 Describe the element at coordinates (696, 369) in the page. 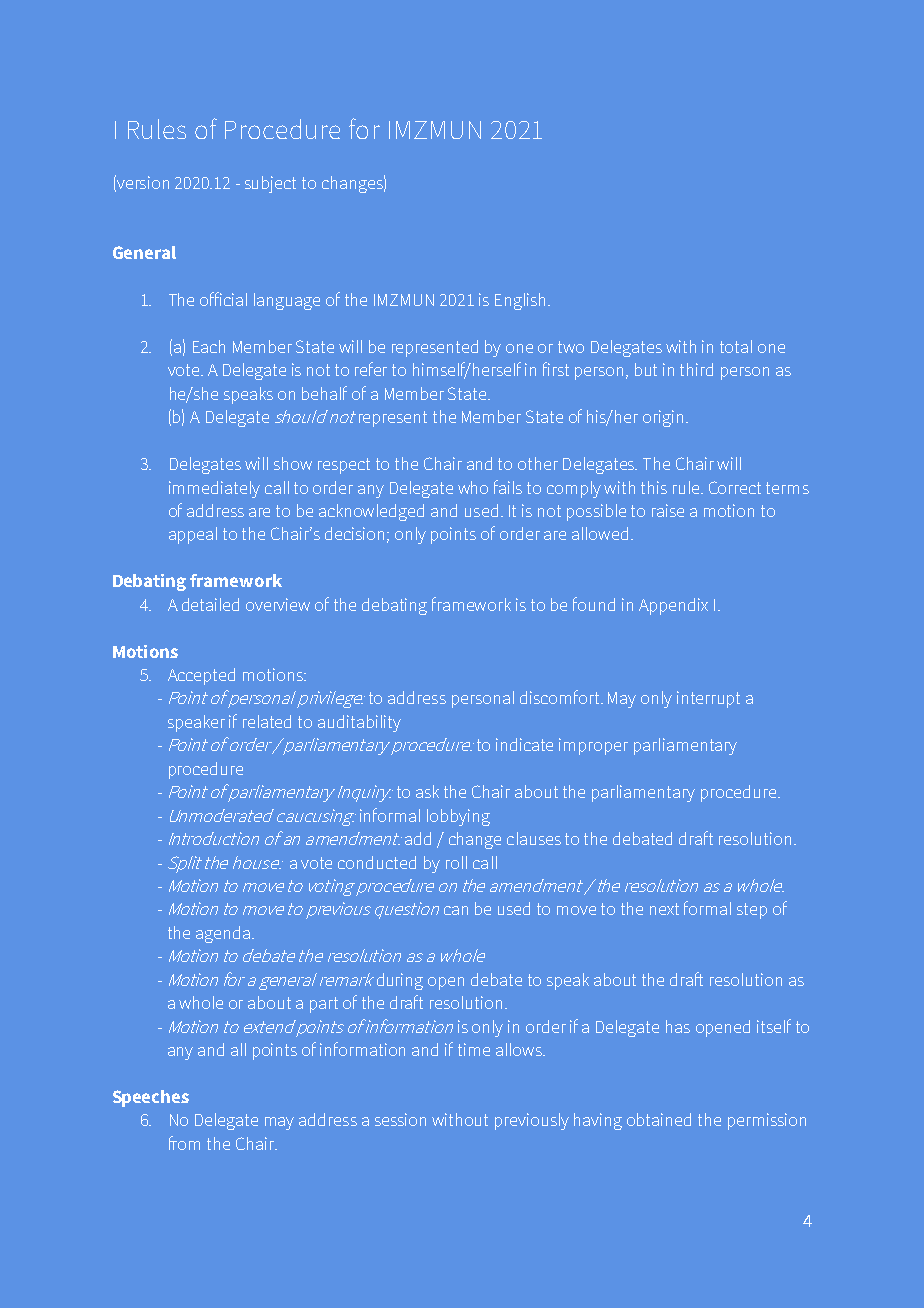

I see `third` at that location.
